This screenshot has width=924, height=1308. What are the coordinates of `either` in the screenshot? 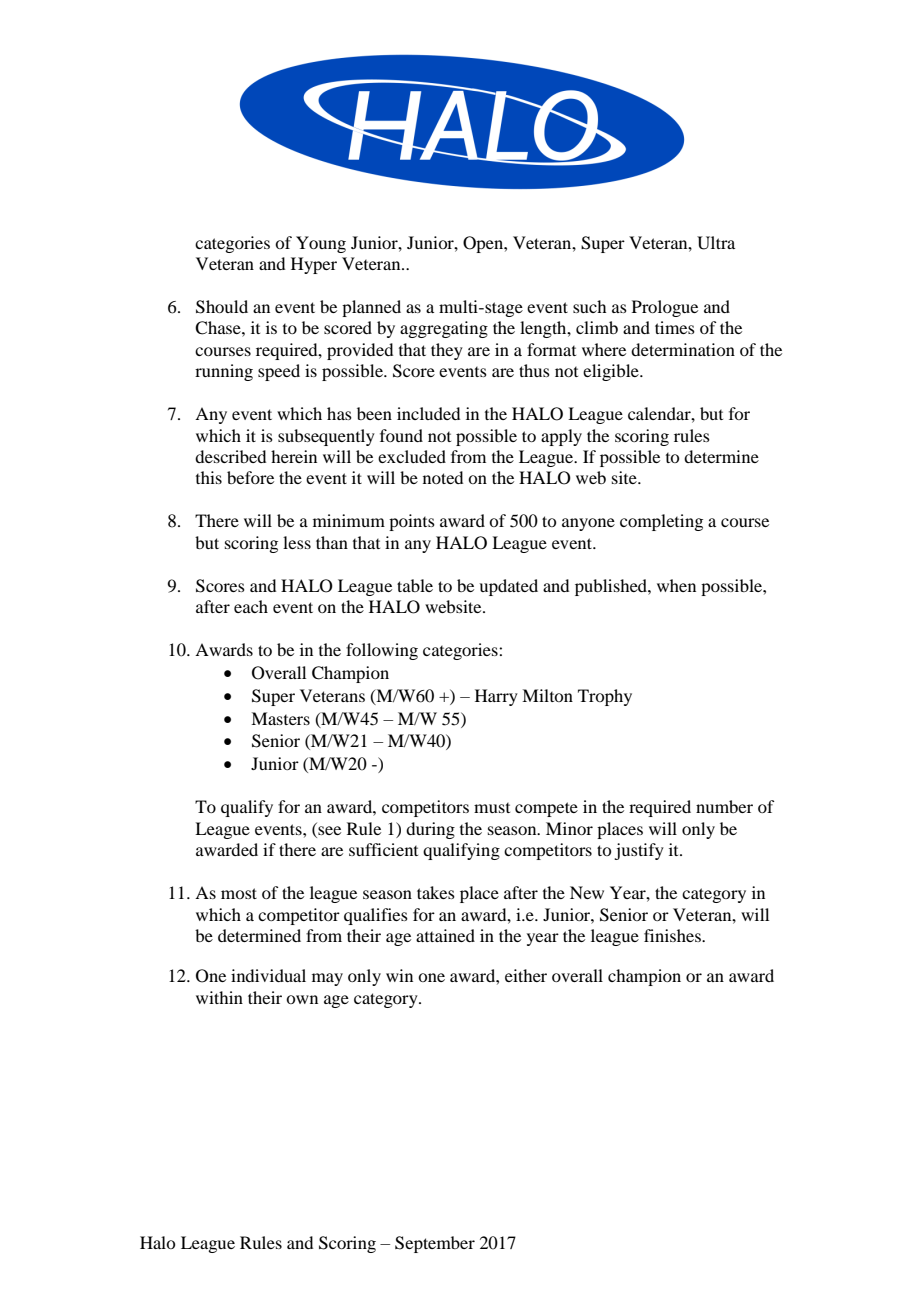 It's located at (526, 975).
